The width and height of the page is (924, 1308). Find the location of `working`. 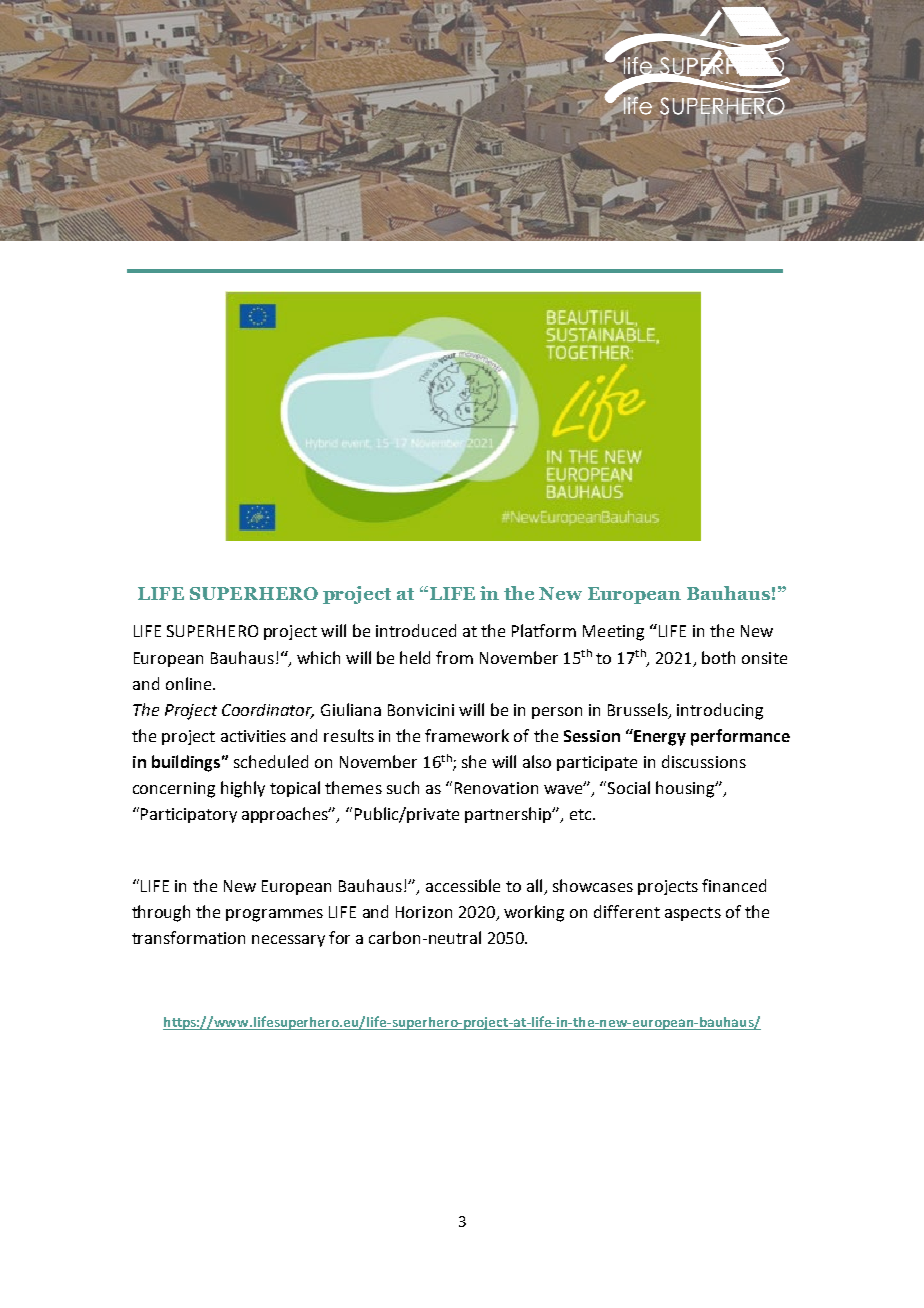

working is located at coordinates (534, 913).
